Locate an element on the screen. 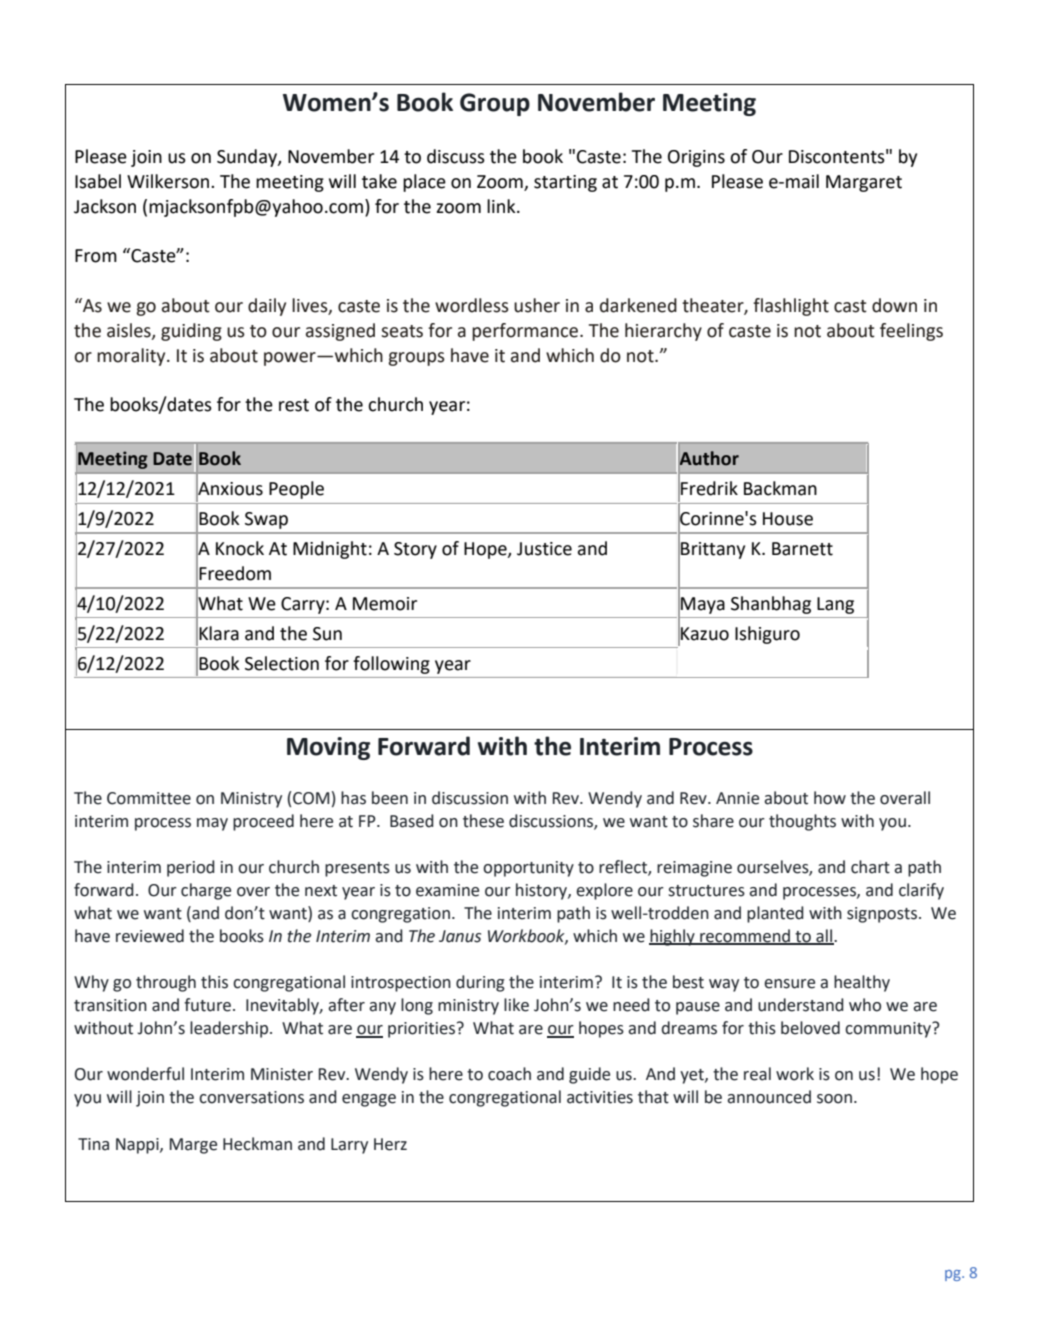 This screenshot has width=1039, height=1344. Committee is located at coordinates (149, 798).
